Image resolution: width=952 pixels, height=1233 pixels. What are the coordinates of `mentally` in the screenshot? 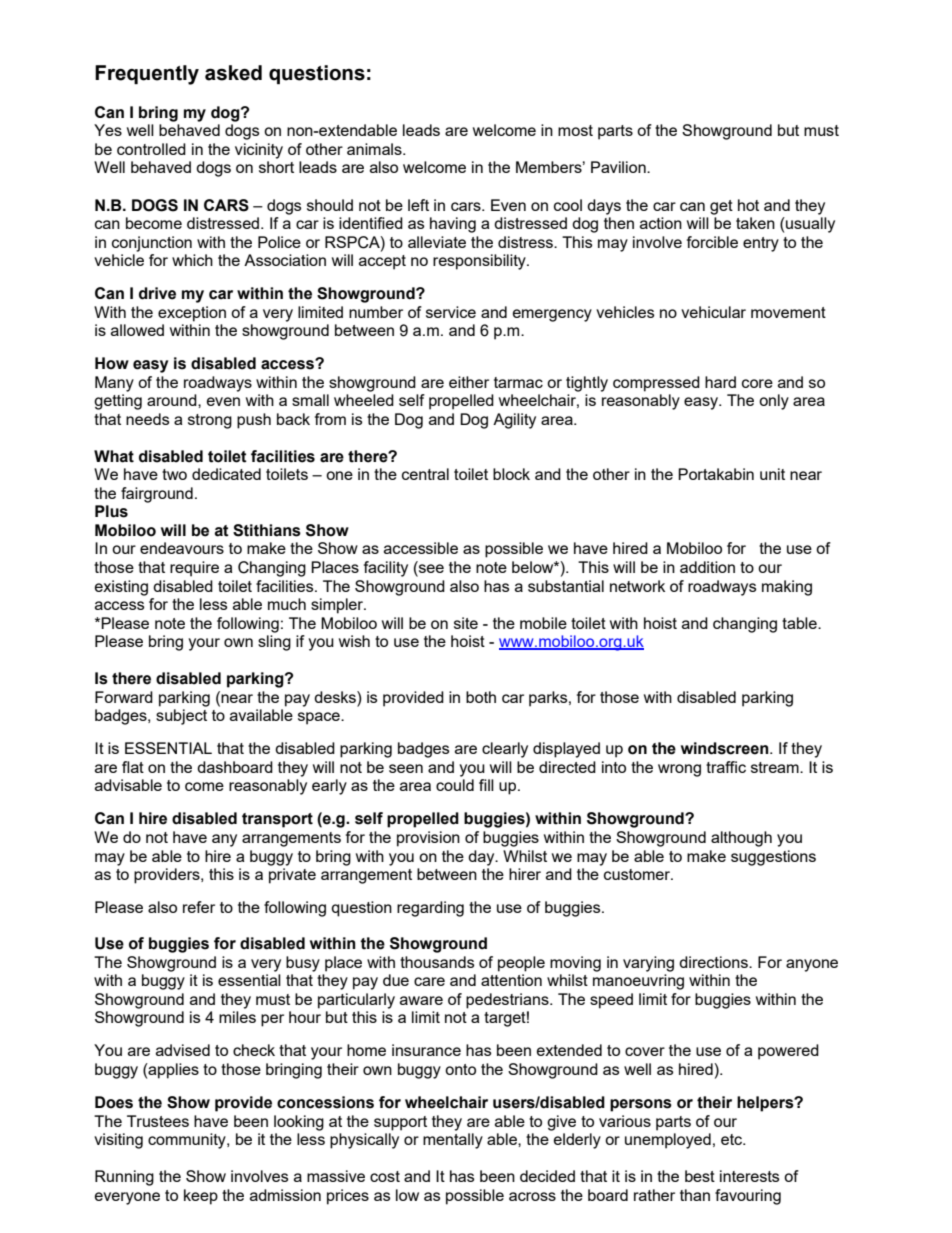 It's located at (453, 1141).
